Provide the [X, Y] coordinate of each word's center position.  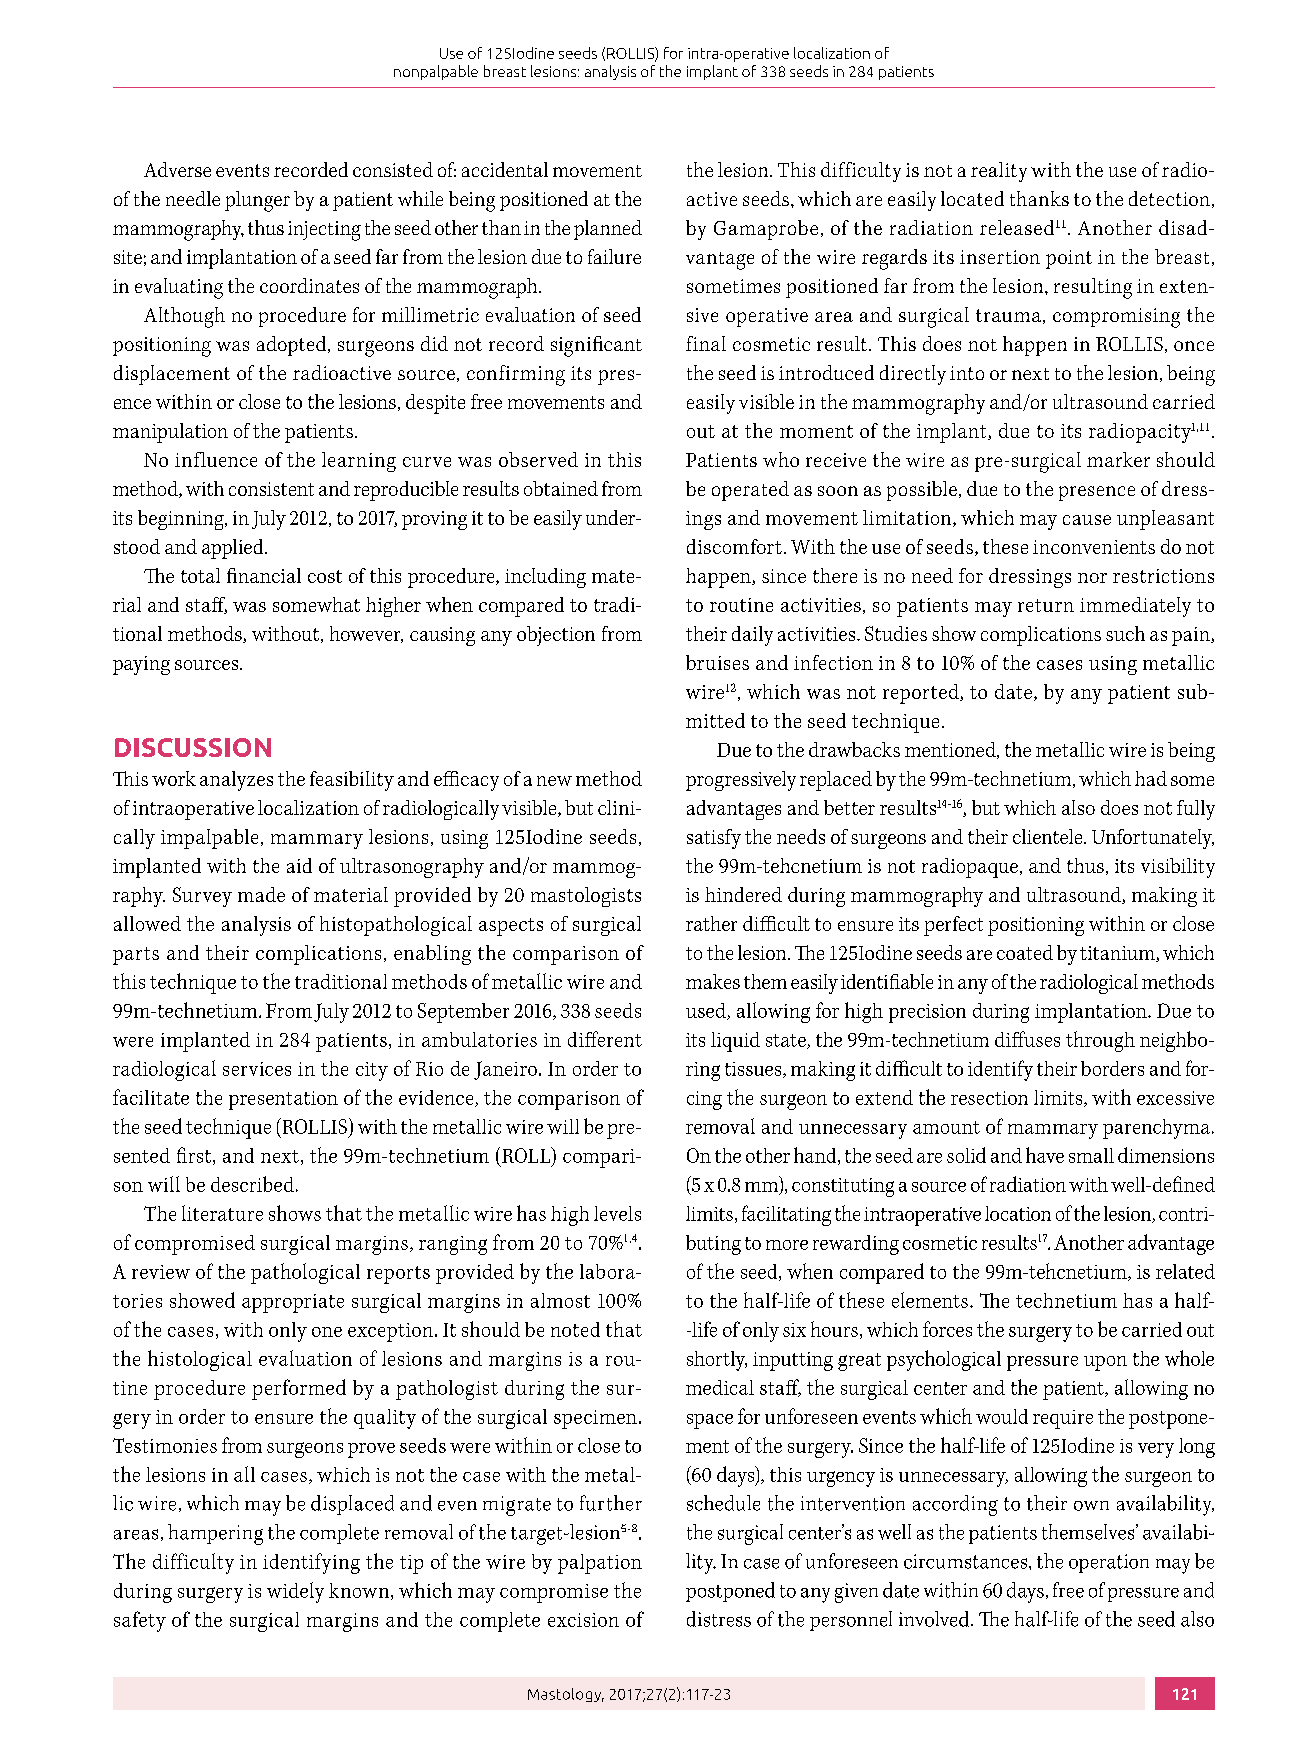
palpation [600, 1564]
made [261, 894]
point [1069, 259]
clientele [1049, 836]
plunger [257, 201]
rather [711, 923]
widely [295, 1592]
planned [608, 230]
